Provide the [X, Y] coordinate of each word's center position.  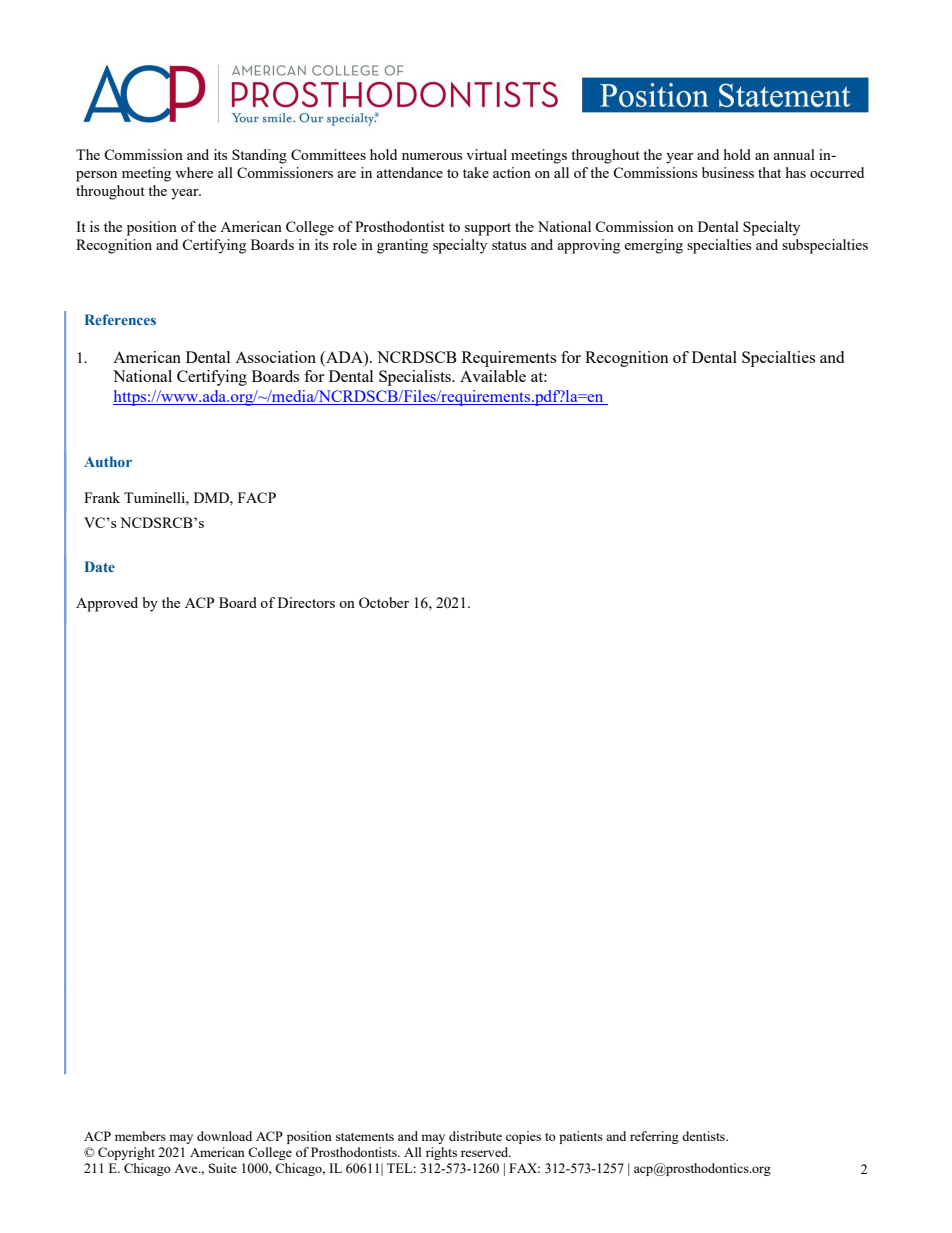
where [194, 172]
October [384, 602]
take [476, 172]
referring [654, 1137]
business [728, 172]
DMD [212, 497]
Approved [107, 604]
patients [581, 1137]
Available [493, 376]
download [224, 1136]
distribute [475, 1136]
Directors [306, 602]
